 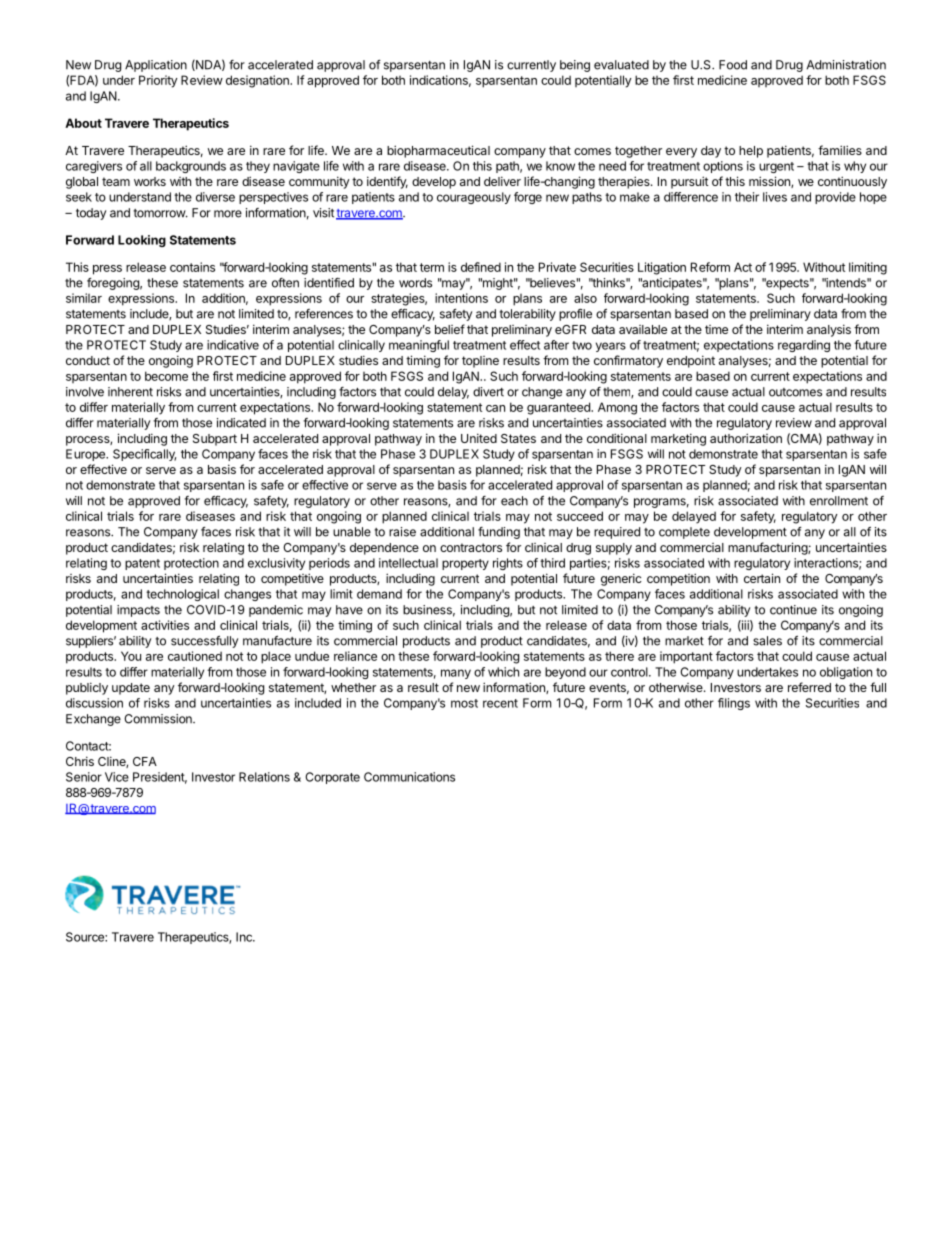 I want to click on being, so click(x=575, y=66).
